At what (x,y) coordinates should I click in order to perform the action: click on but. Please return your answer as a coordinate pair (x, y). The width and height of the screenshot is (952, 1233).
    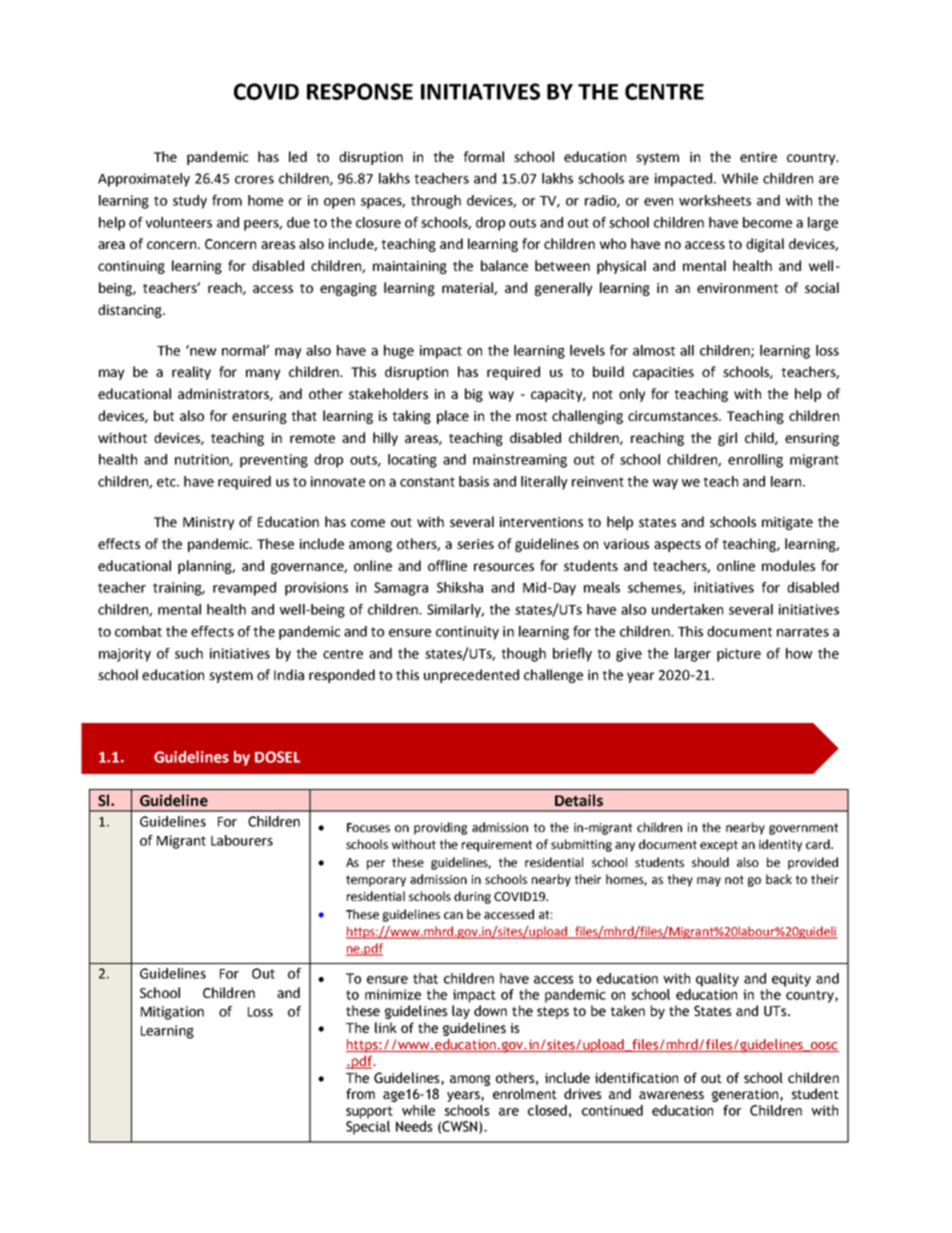
    Looking at the image, I should click on (164, 415).
